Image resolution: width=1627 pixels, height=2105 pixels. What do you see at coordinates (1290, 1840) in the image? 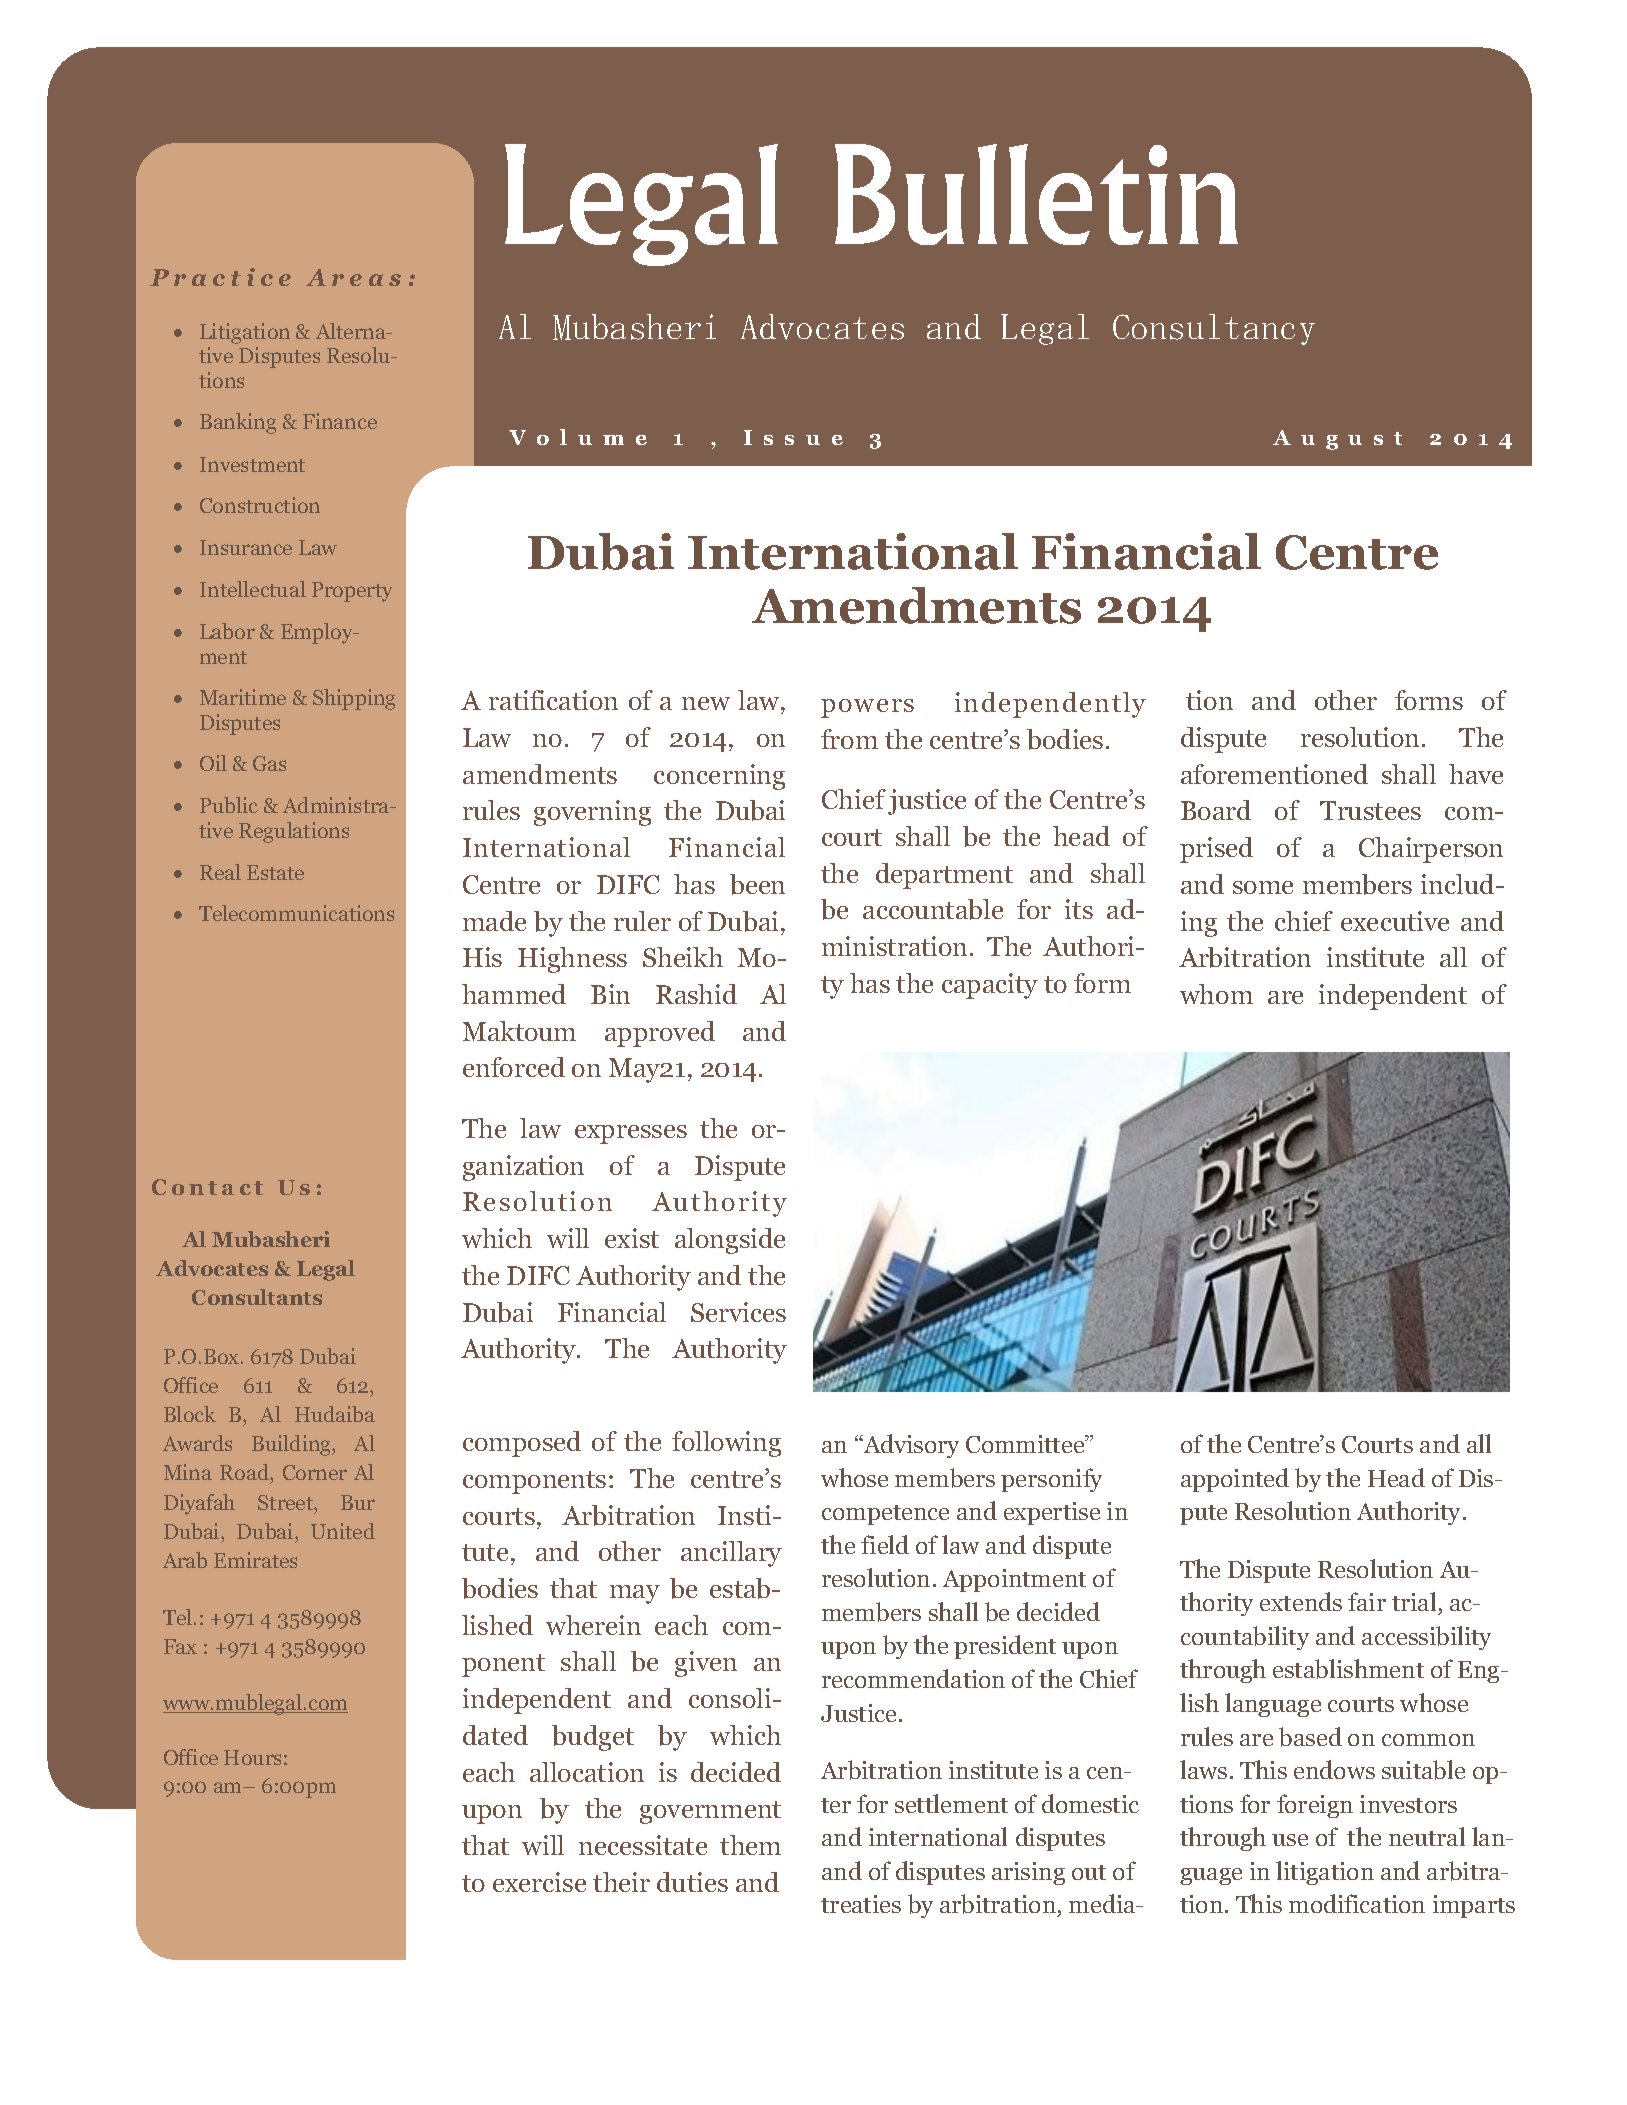
I see `use` at bounding box center [1290, 1840].
